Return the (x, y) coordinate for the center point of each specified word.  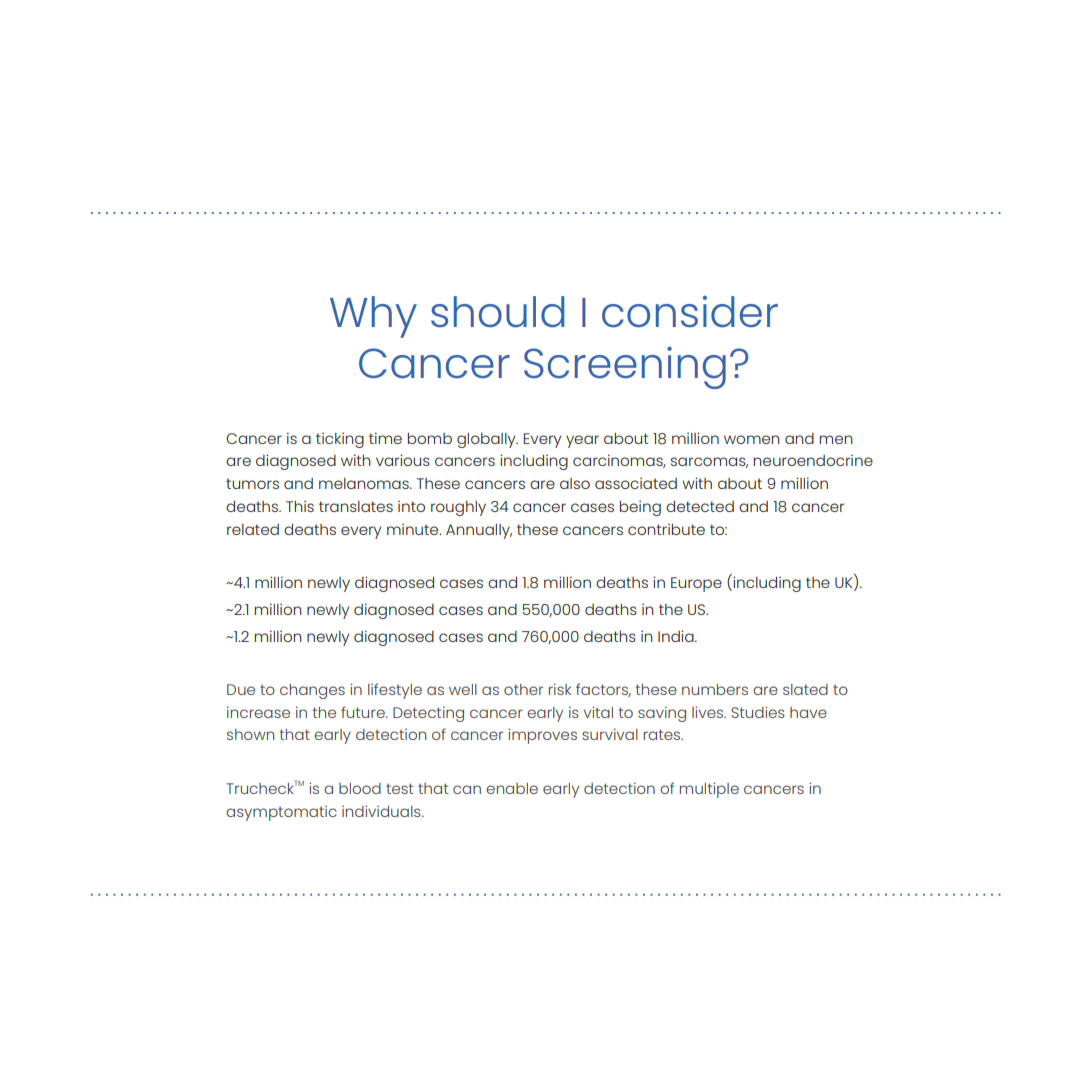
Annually (479, 531)
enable (512, 788)
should (497, 312)
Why (373, 317)
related (253, 529)
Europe (696, 584)
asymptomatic (281, 813)
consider (690, 312)
